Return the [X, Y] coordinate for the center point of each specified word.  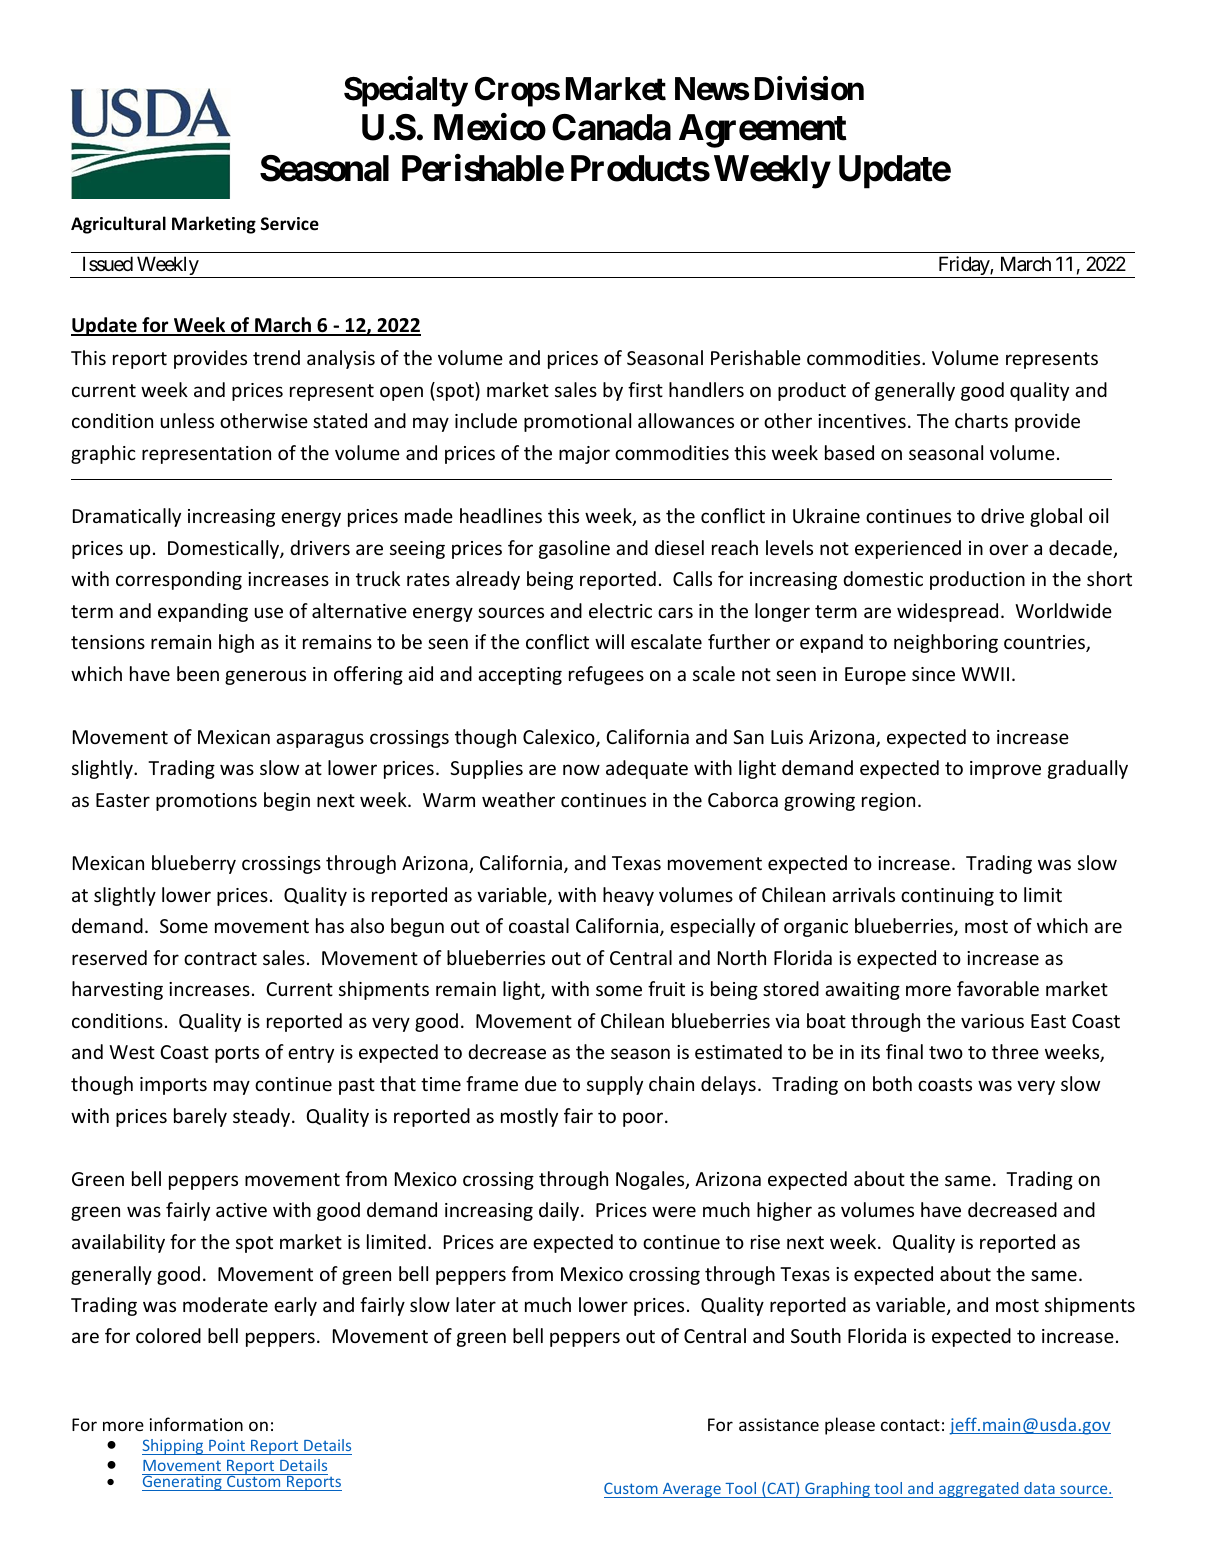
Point [227, 1445]
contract [220, 958]
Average [692, 1490]
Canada [611, 127]
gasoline [574, 549]
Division [809, 88]
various [992, 1021]
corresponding [179, 580]
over [1009, 549]
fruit [666, 988]
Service [290, 224]
